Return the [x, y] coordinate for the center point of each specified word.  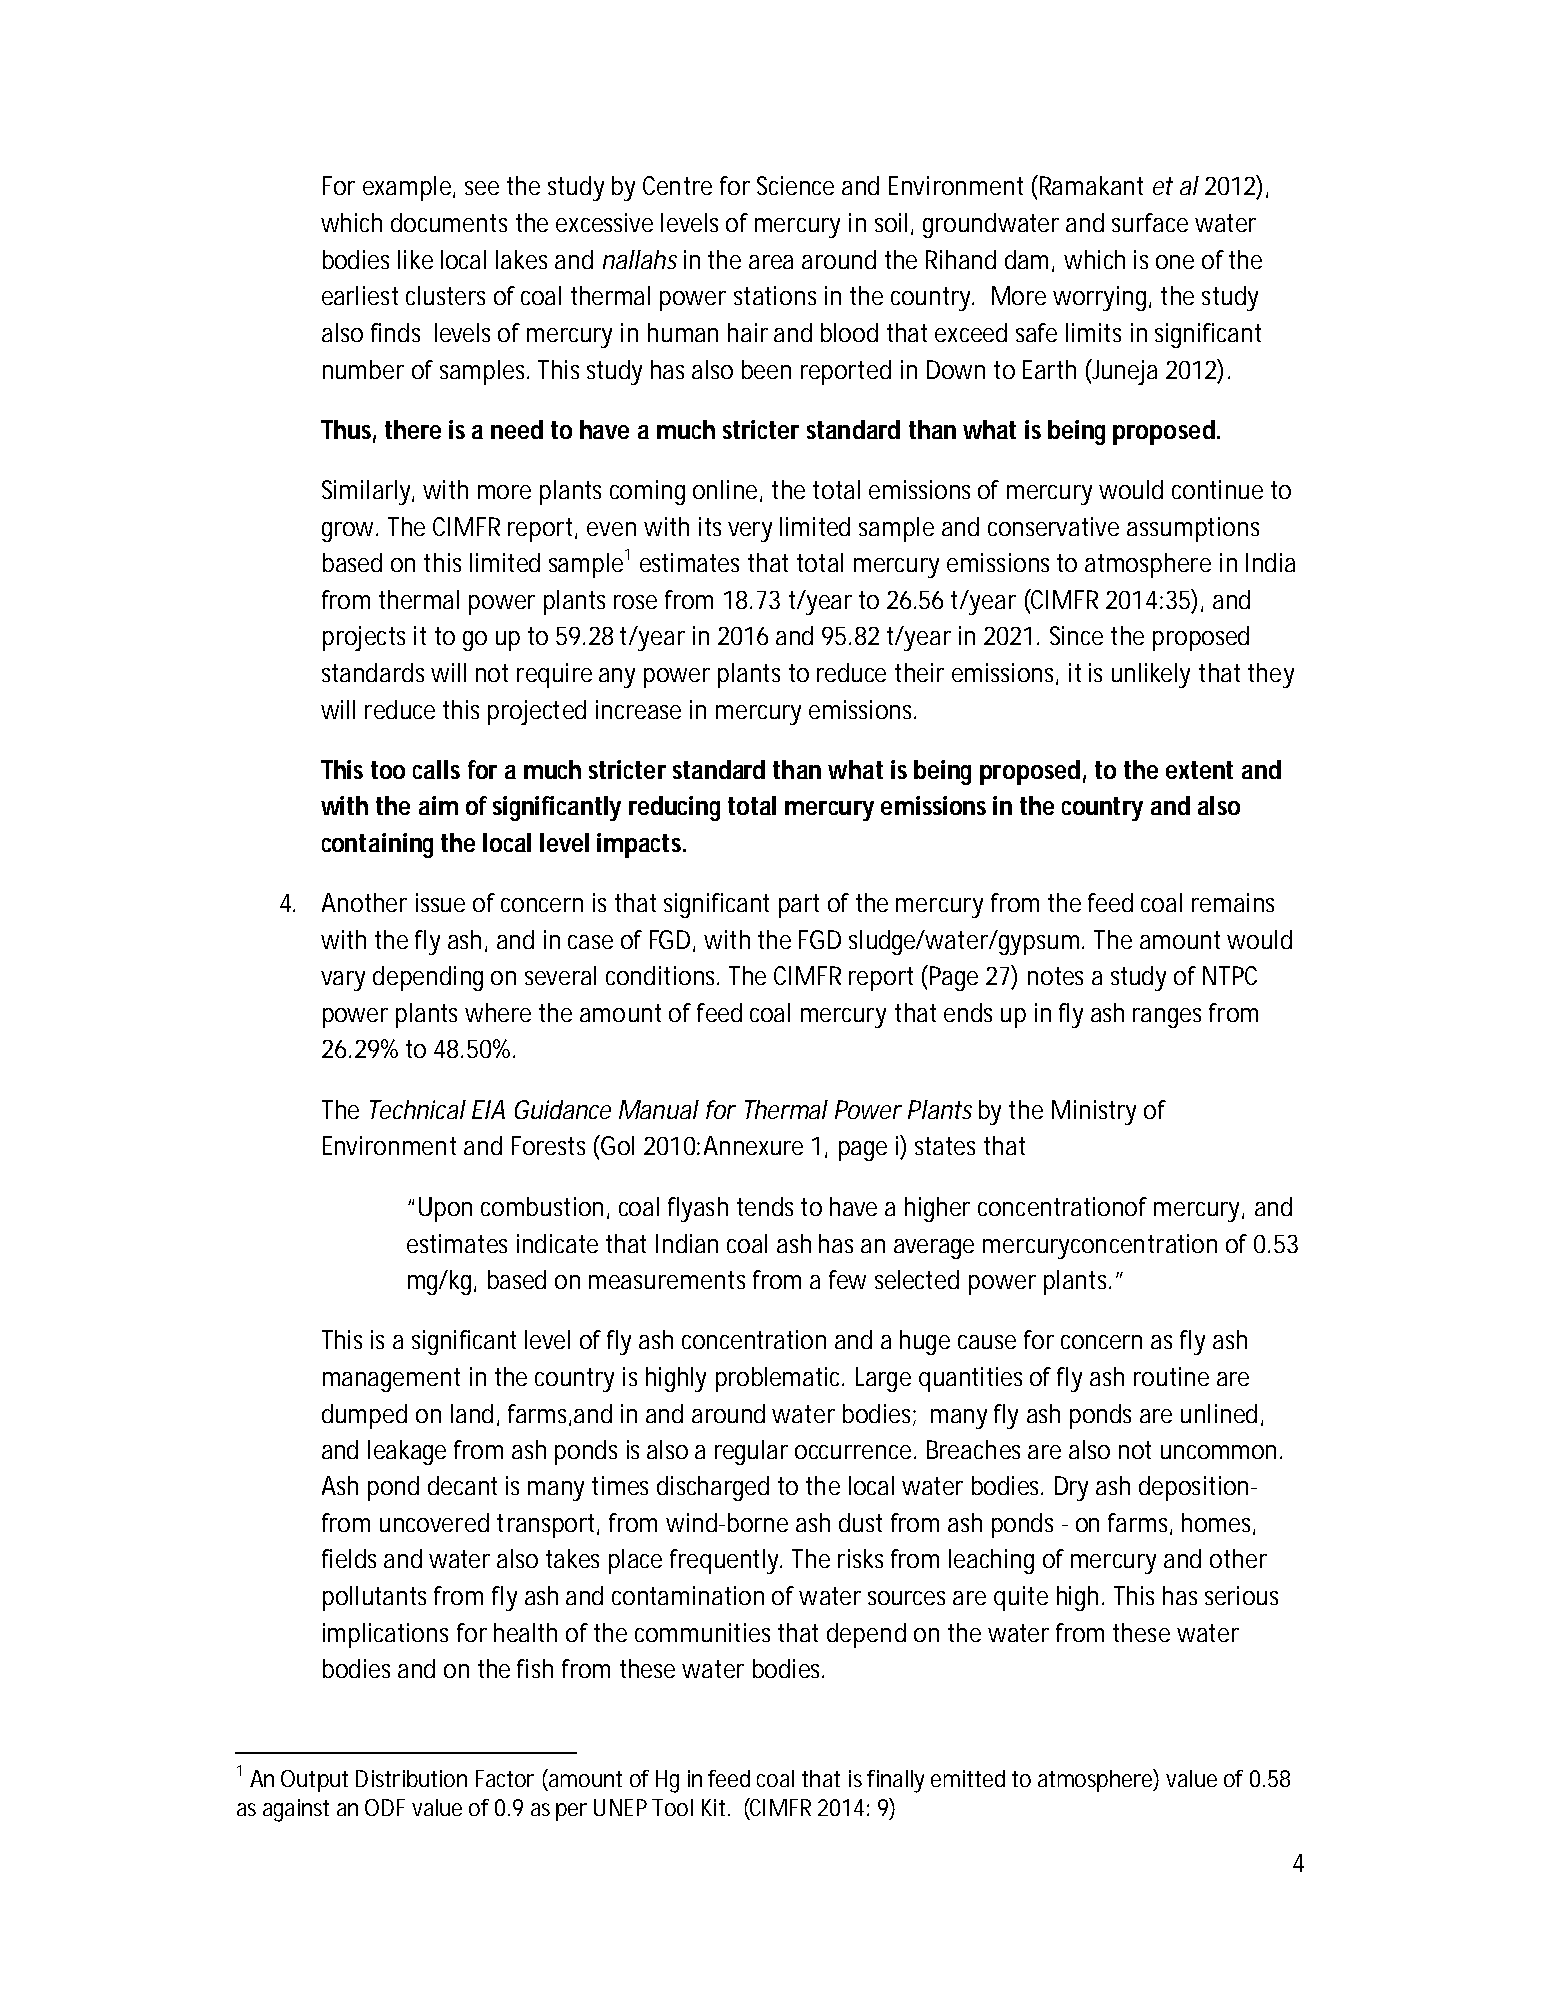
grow [350, 532]
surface [1150, 222]
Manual [659, 1109]
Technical [418, 1109]
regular [751, 1452]
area [771, 262]
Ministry [1094, 1112]
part [799, 906]
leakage [407, 1452]
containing [377, 845]
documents [449, 222]
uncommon [1221, 1452]
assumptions [1193, 529]
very [750, 532]
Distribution [411, 1778]
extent [1199, 770]
